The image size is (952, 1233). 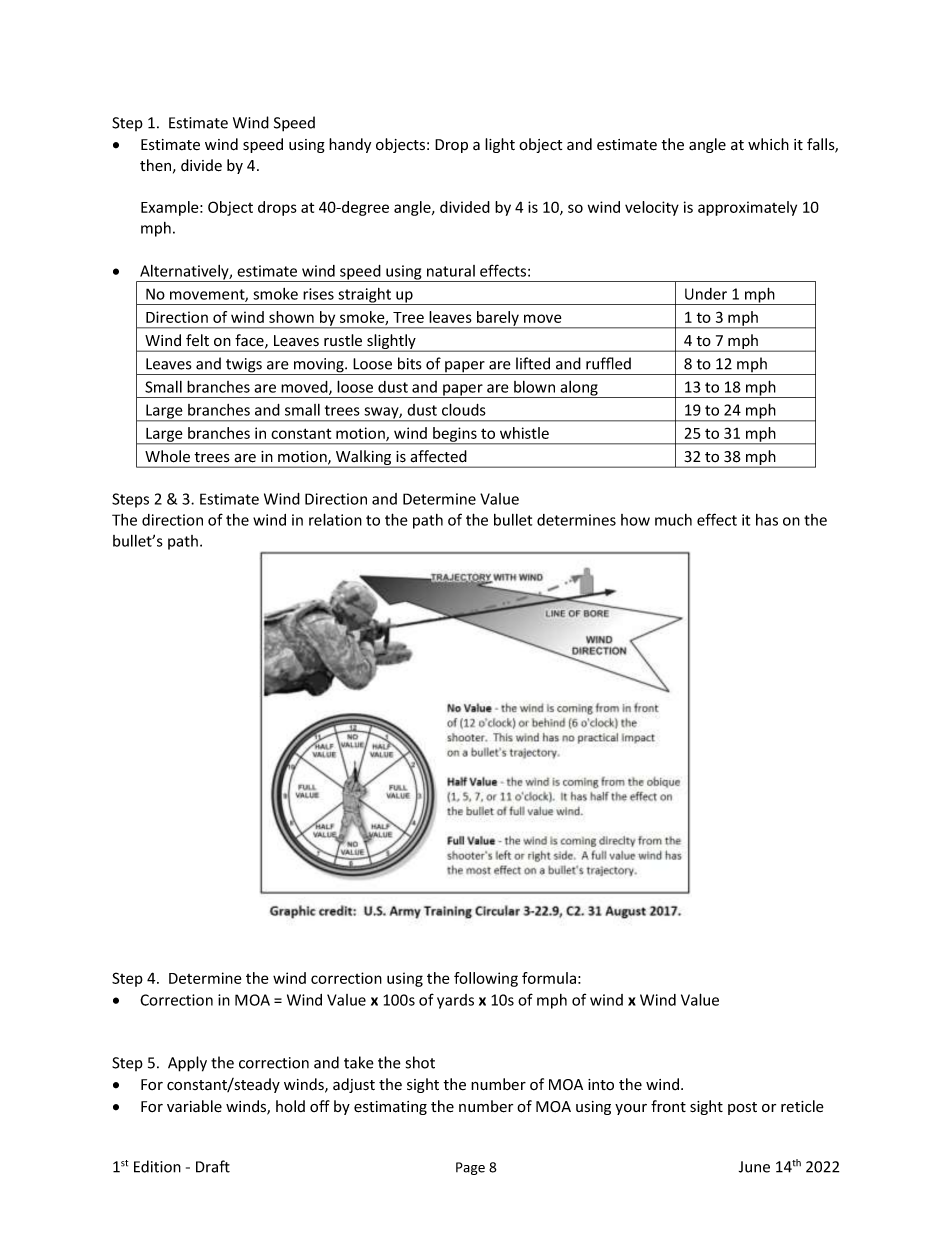 What do you see at coordinates (451, 271) in the screenshot?
I see `natural` at bounding box center [451, 271].
